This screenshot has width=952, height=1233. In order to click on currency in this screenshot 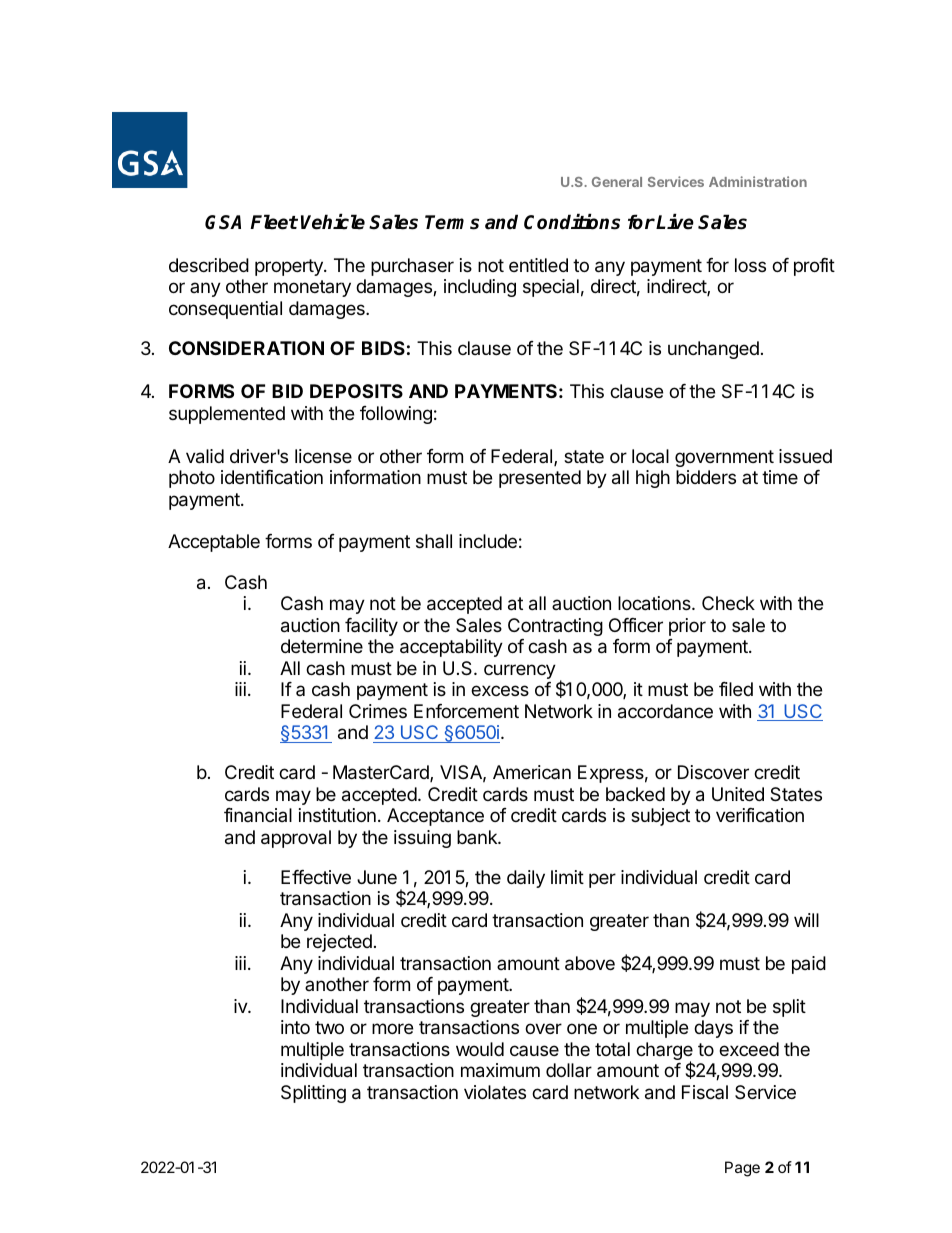, I will do `click(520, 671)`.
